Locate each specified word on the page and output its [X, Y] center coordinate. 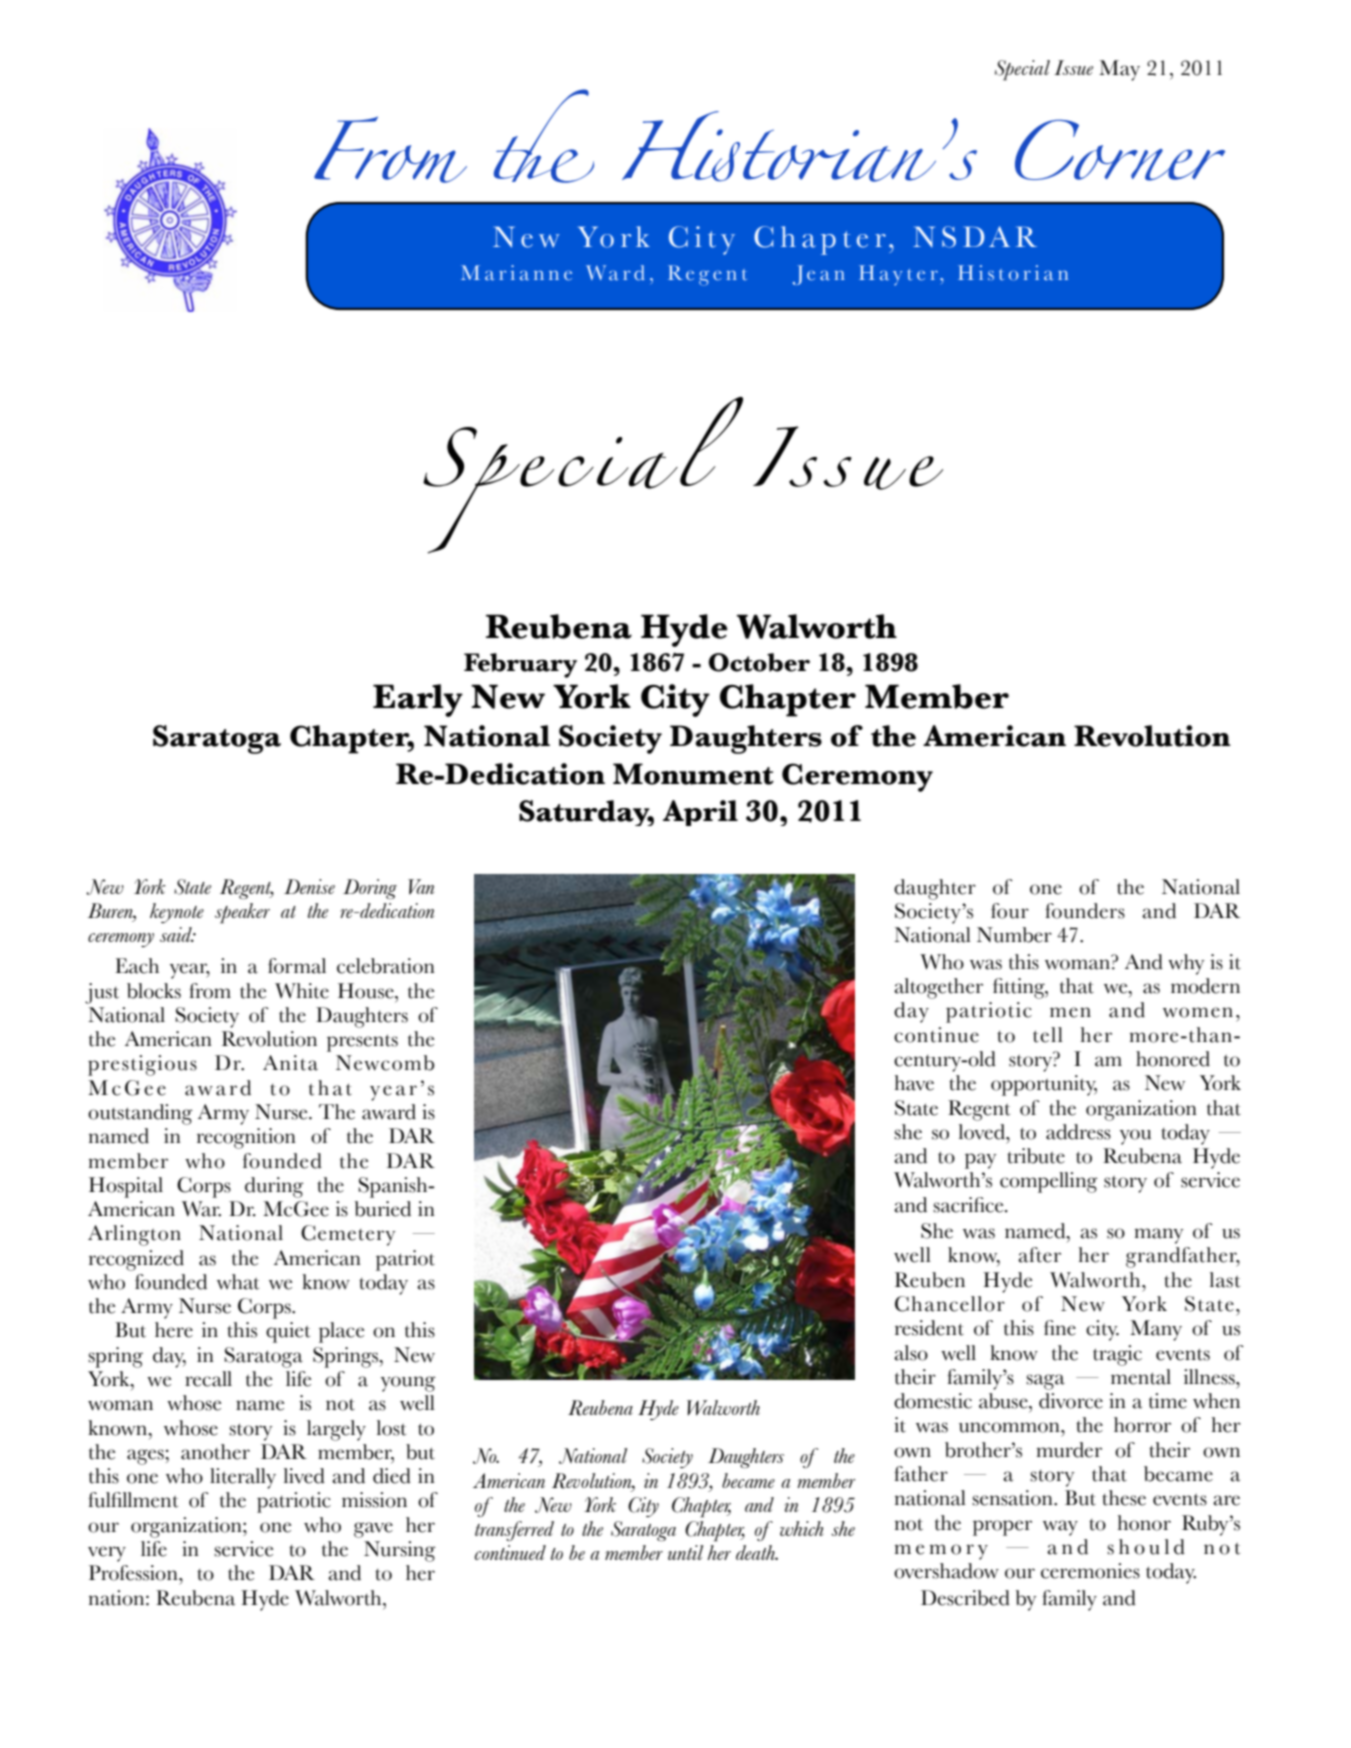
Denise [309, 886]
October [759, 662]
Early [418, 700]
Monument [693, 774]
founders [1085, 911]
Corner [1120, 150]
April [700, 813]
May [1119, 70]
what [238, 1282]
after [1039, 1255]
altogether [938, 988]
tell [1048, 1035]
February [520, 665]
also [911, 1353]
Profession [134, 1573]
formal [297, 966]
